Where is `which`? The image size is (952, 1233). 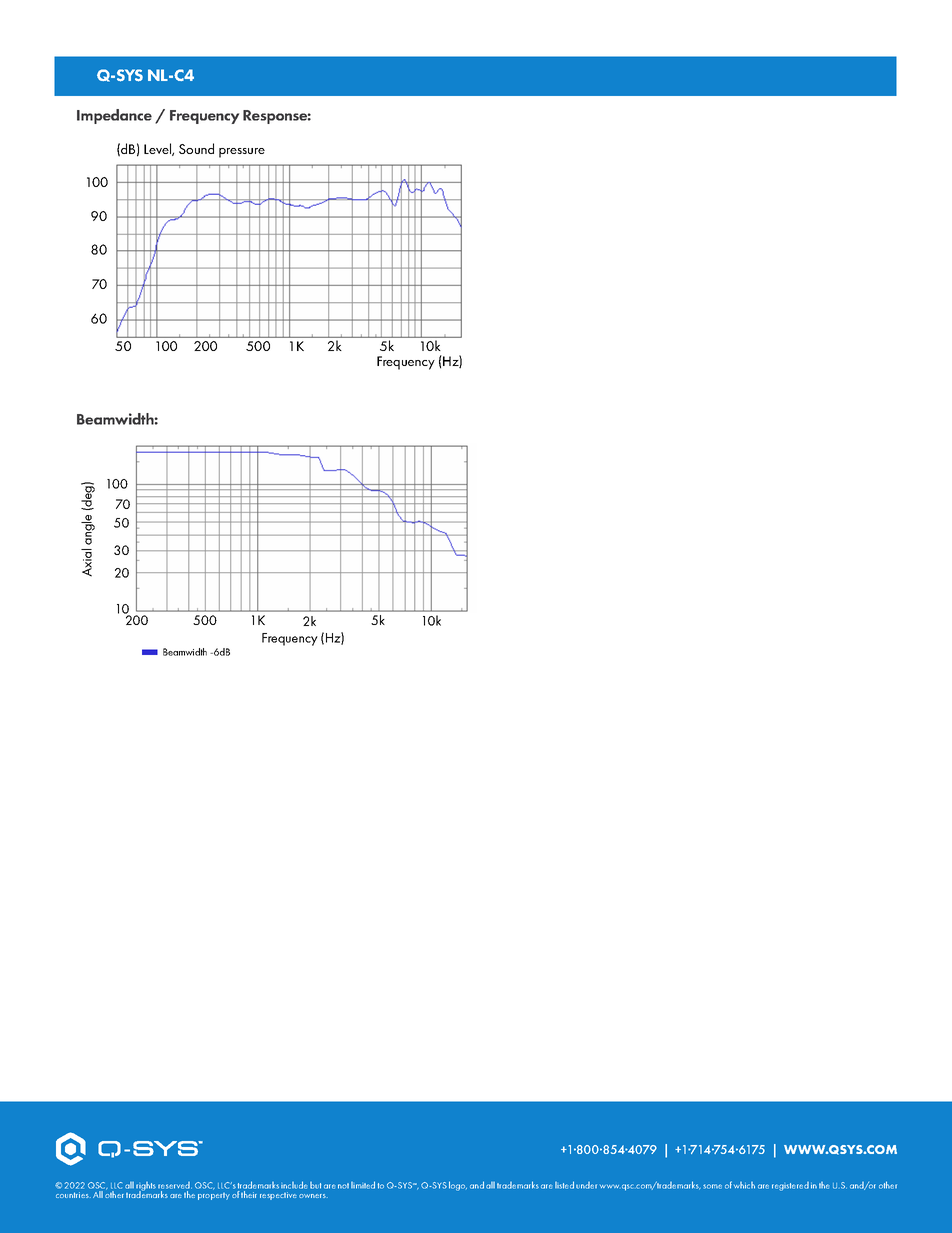 which is located at coordinates (744, 1185).
